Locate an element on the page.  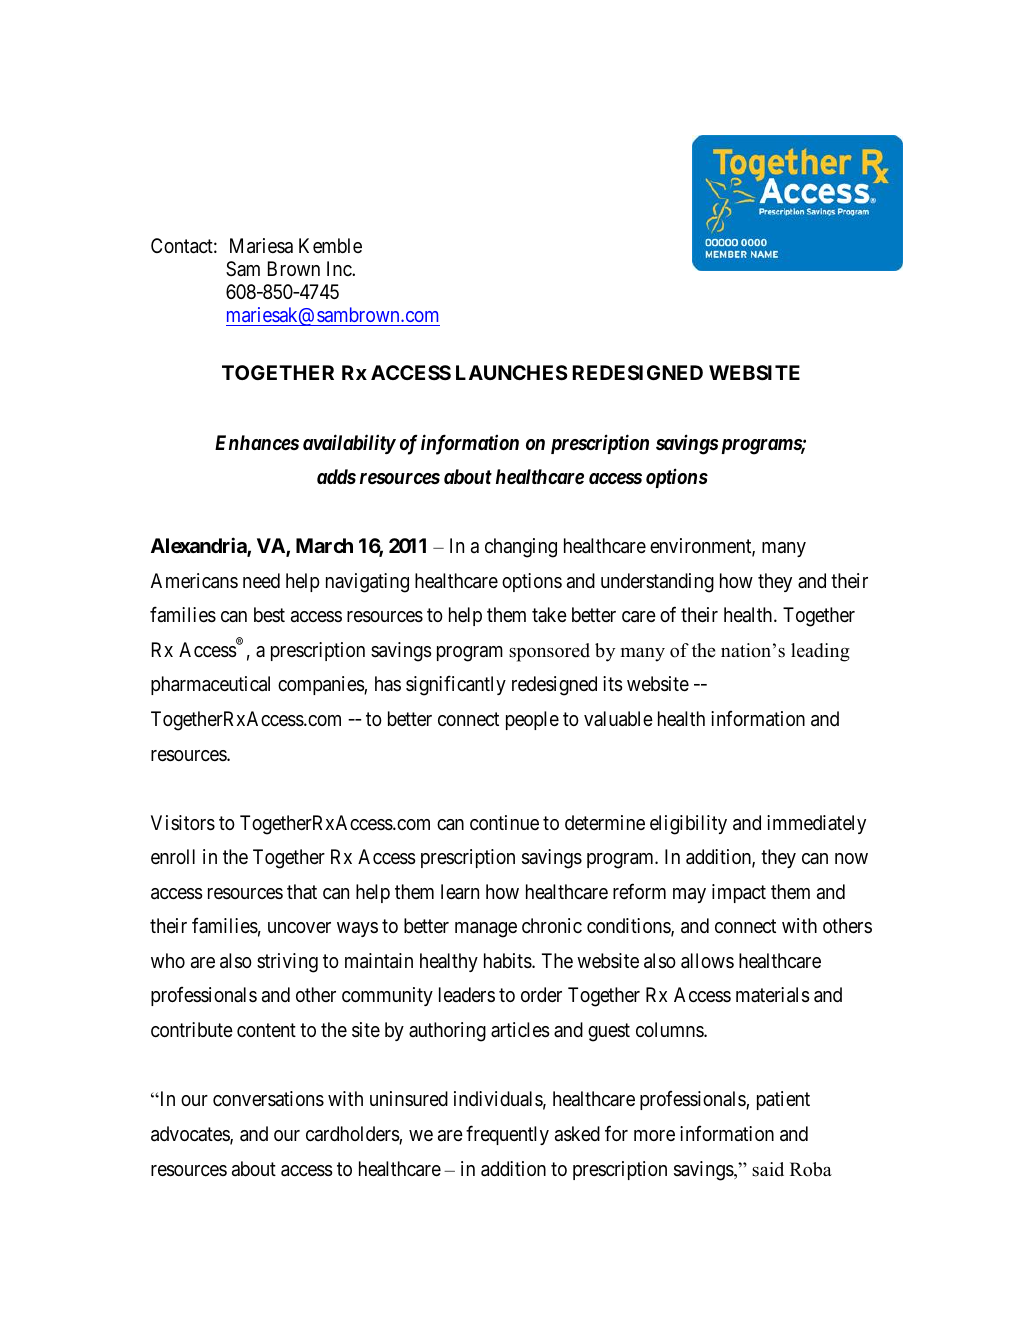
pharmaceutical is located at coordinates (210, 685).
